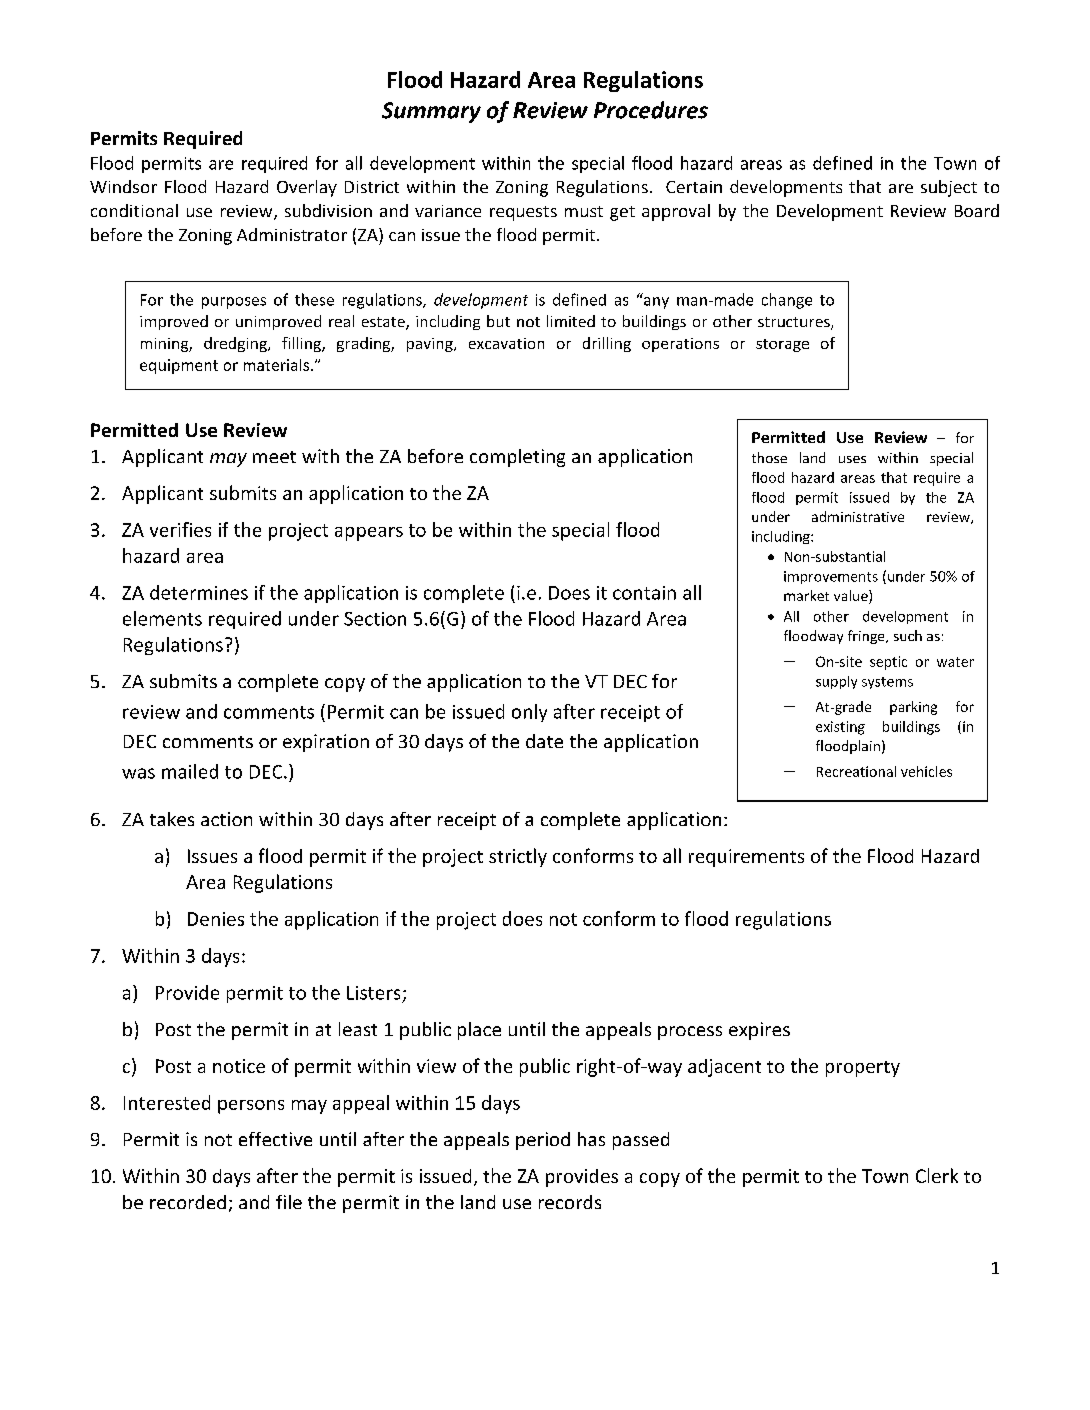  I want to click on uses, so click(852, 459).
